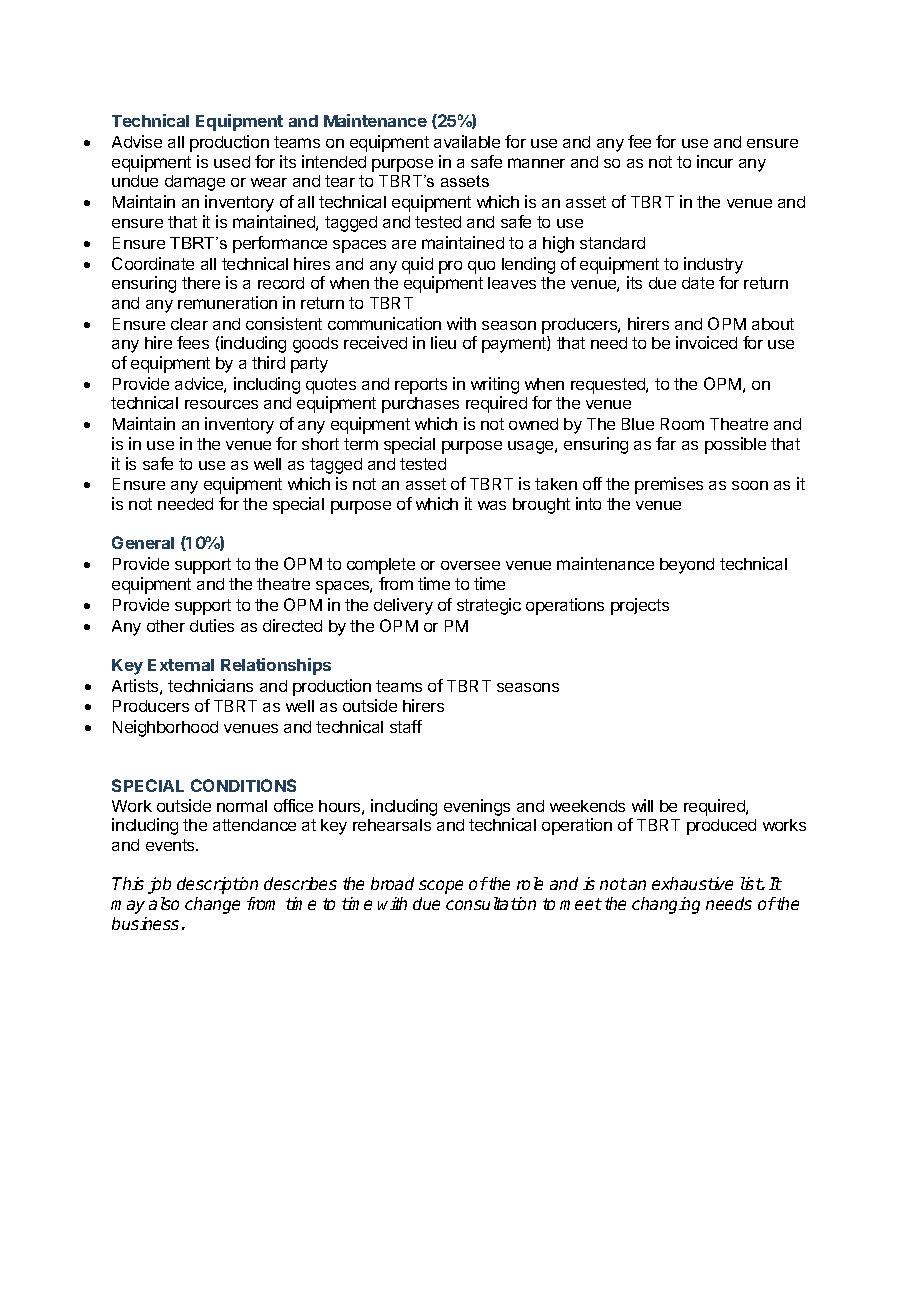  Describe the element at coordinates (640, 606) in the image. I see `projects` at that location.
